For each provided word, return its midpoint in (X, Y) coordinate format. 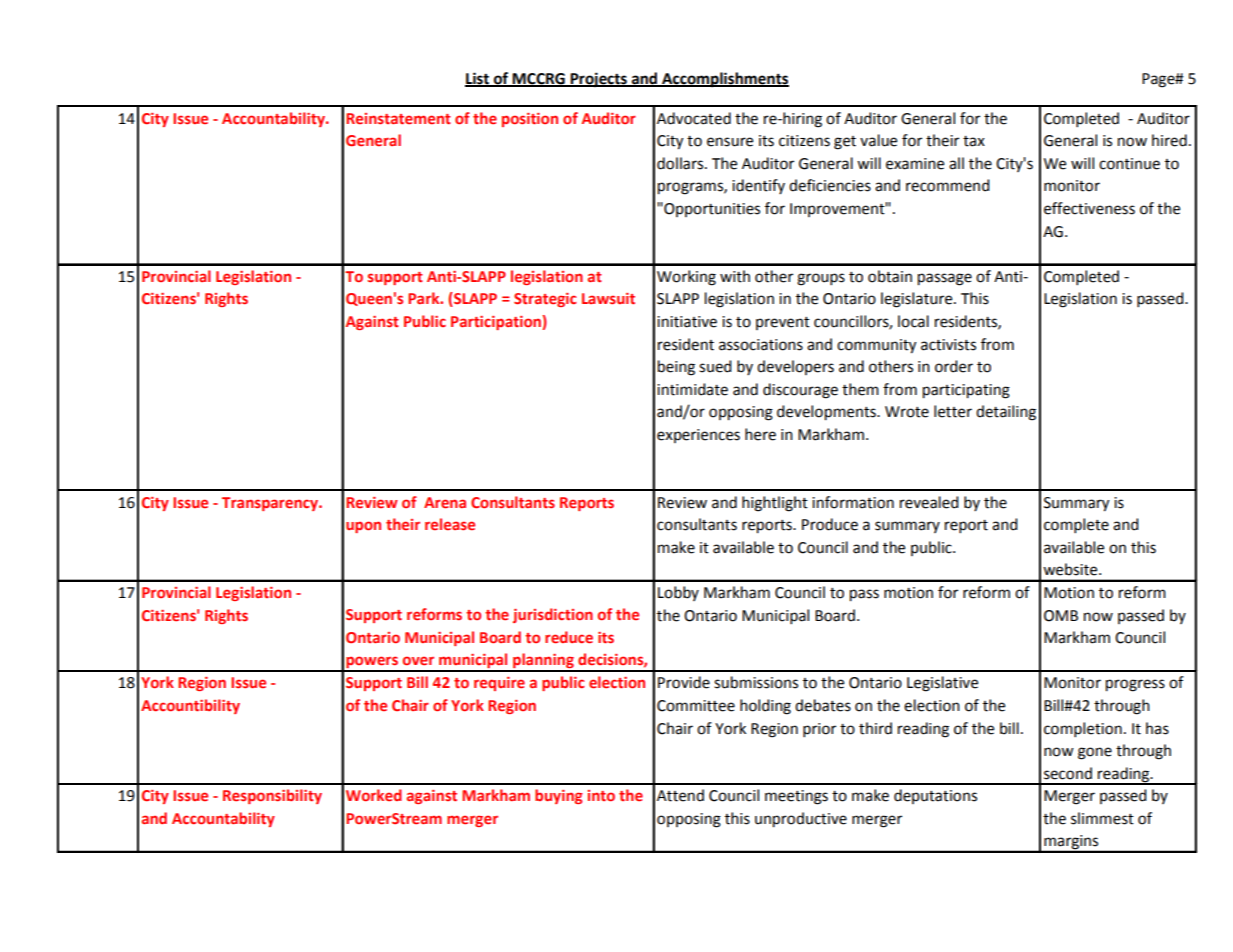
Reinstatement (398, 118)
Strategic (545, 300)
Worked (374, 795)
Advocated (694, 118)
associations (761, 345)
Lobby (678, 593)
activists (948, 345)
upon (363, 527)
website (1071, 569)
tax (974, 141)
